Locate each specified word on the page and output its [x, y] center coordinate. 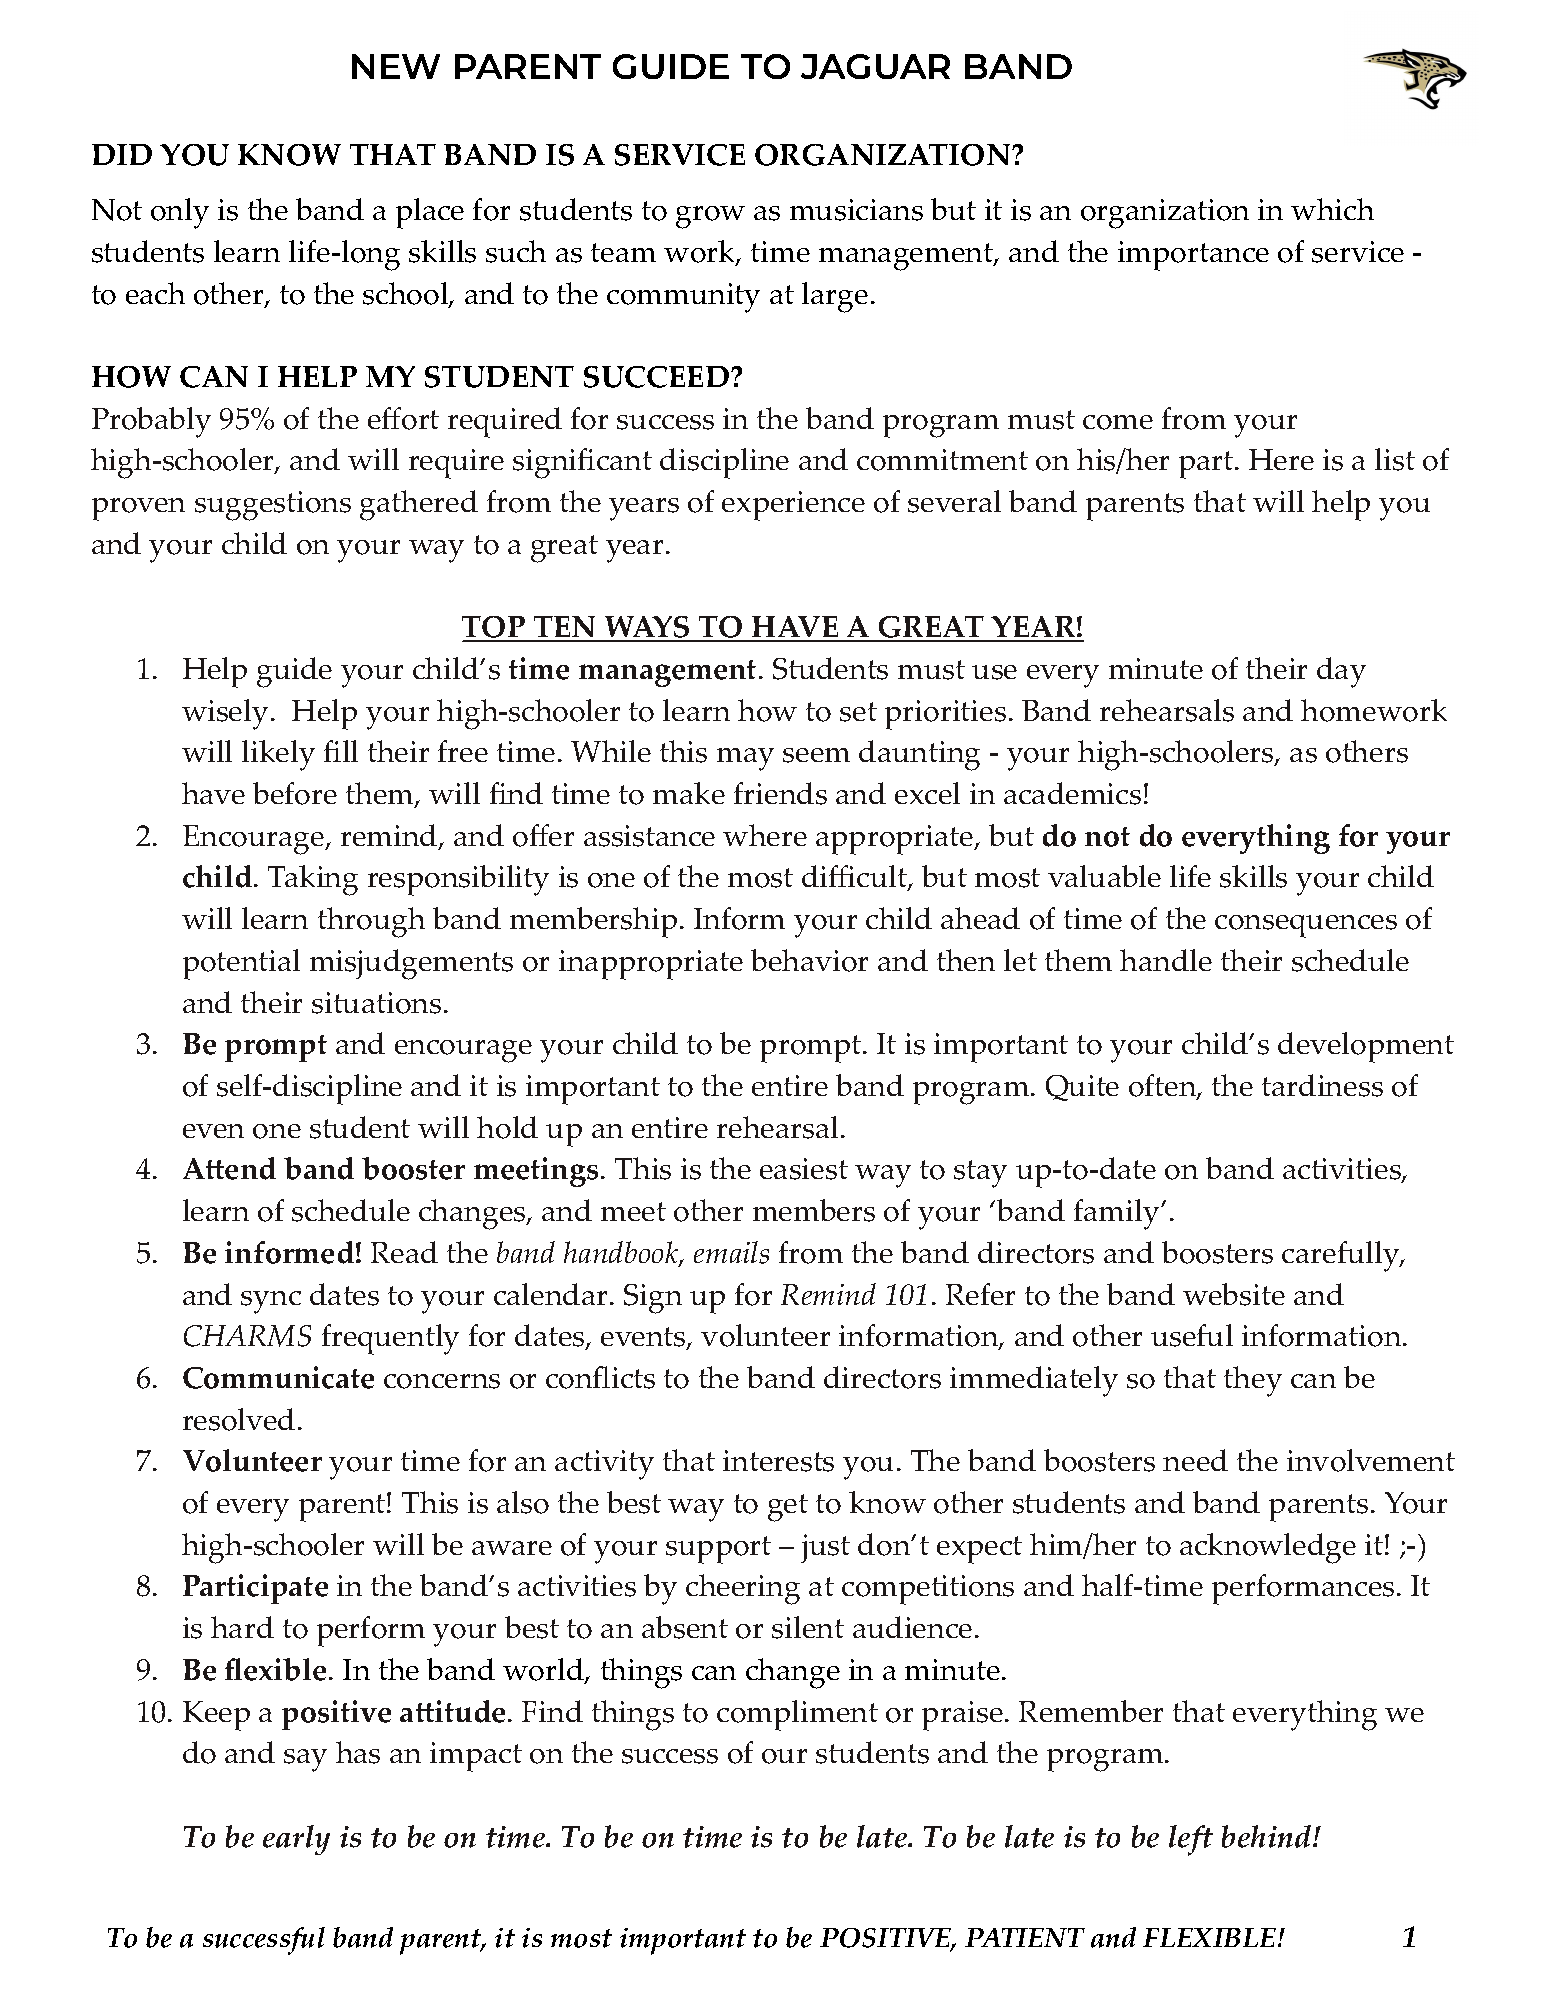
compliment [797, 1715]
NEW [396, 66]
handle [1166, 960]
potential [241, 964]
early [296, 1840]
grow [710, 217]
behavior [809, 960]
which [1332, 209]
